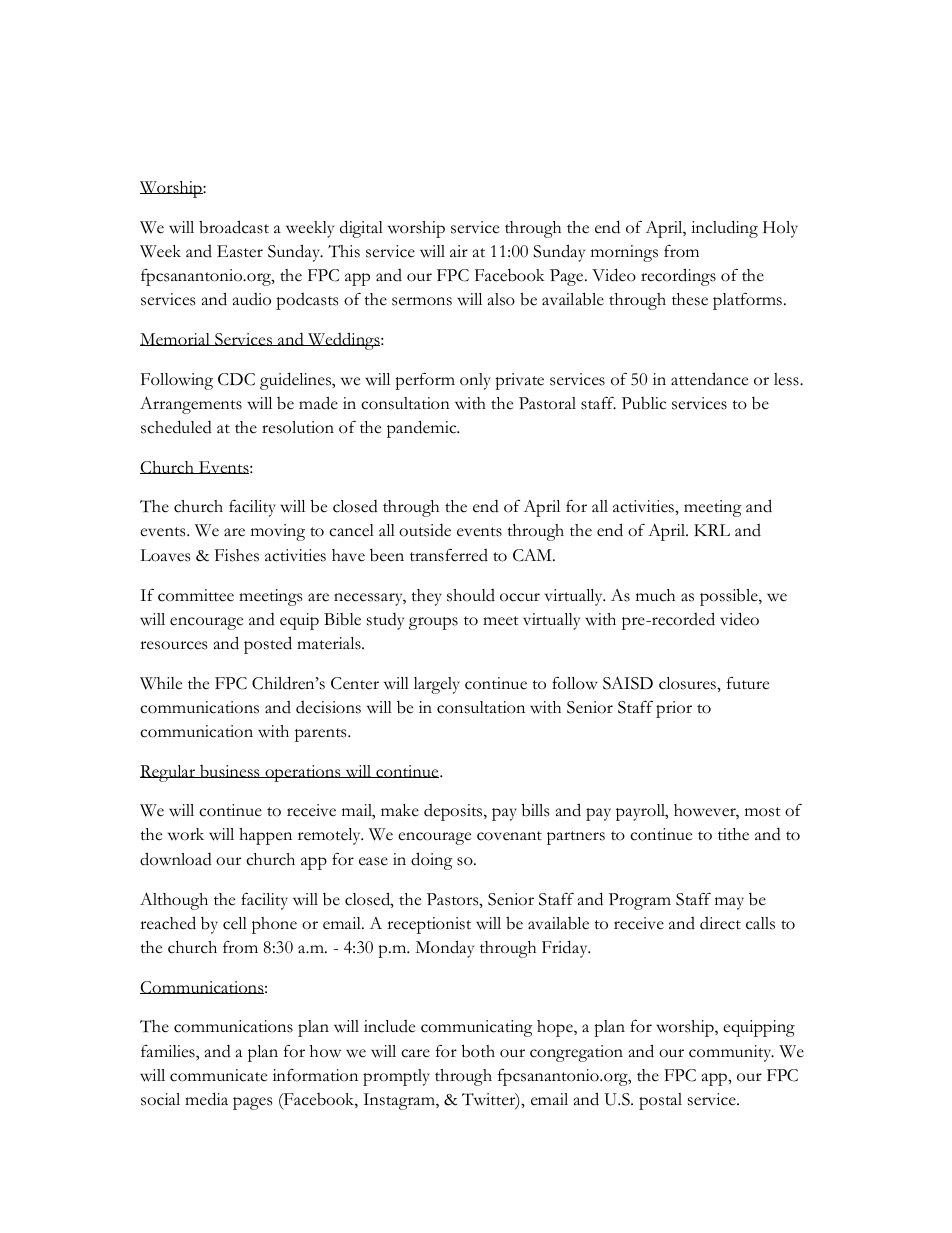 This page has height=1233, width=952. Describe the element at coordinates (268, 645) in the page. I see `posted` at that location.
